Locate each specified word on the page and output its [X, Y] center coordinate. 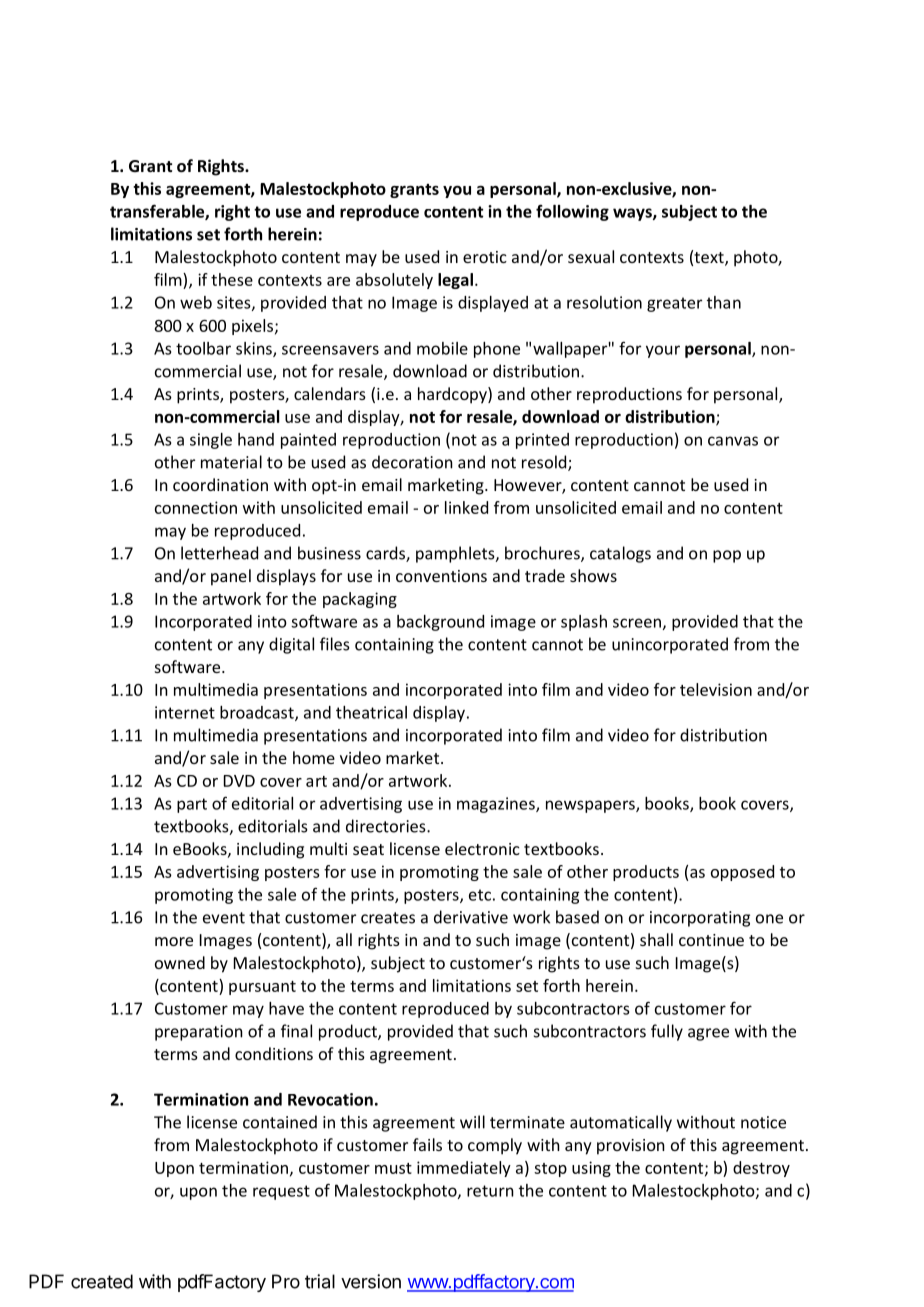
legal [457, 281]
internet [185, 712]
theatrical [371, 712]
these [232, 279]
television [716, 689]
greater [674, 304]
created [102, 1281]
